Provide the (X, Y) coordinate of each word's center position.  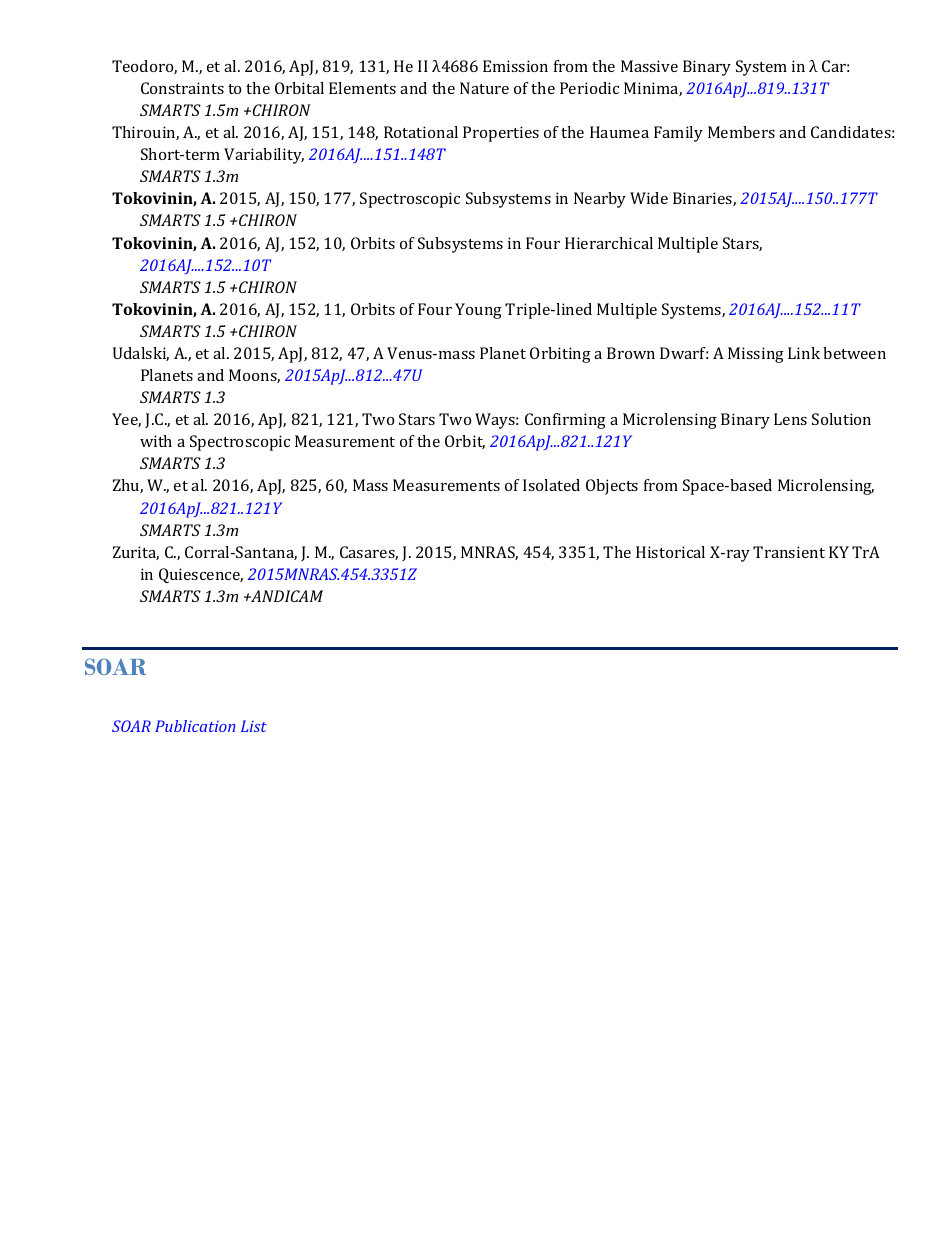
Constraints (182, 88)
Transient (789, 552)
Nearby (600, 200)
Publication (195, 726)
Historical (670, 552)
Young (478, 311)
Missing (756, 355)
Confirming (565, 421)
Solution (841, 419)
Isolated (551, 485)
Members (741, 132)
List (254, 726)
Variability (264, 156)
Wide (649, 198)
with (156, 441)
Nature (484, 88)
